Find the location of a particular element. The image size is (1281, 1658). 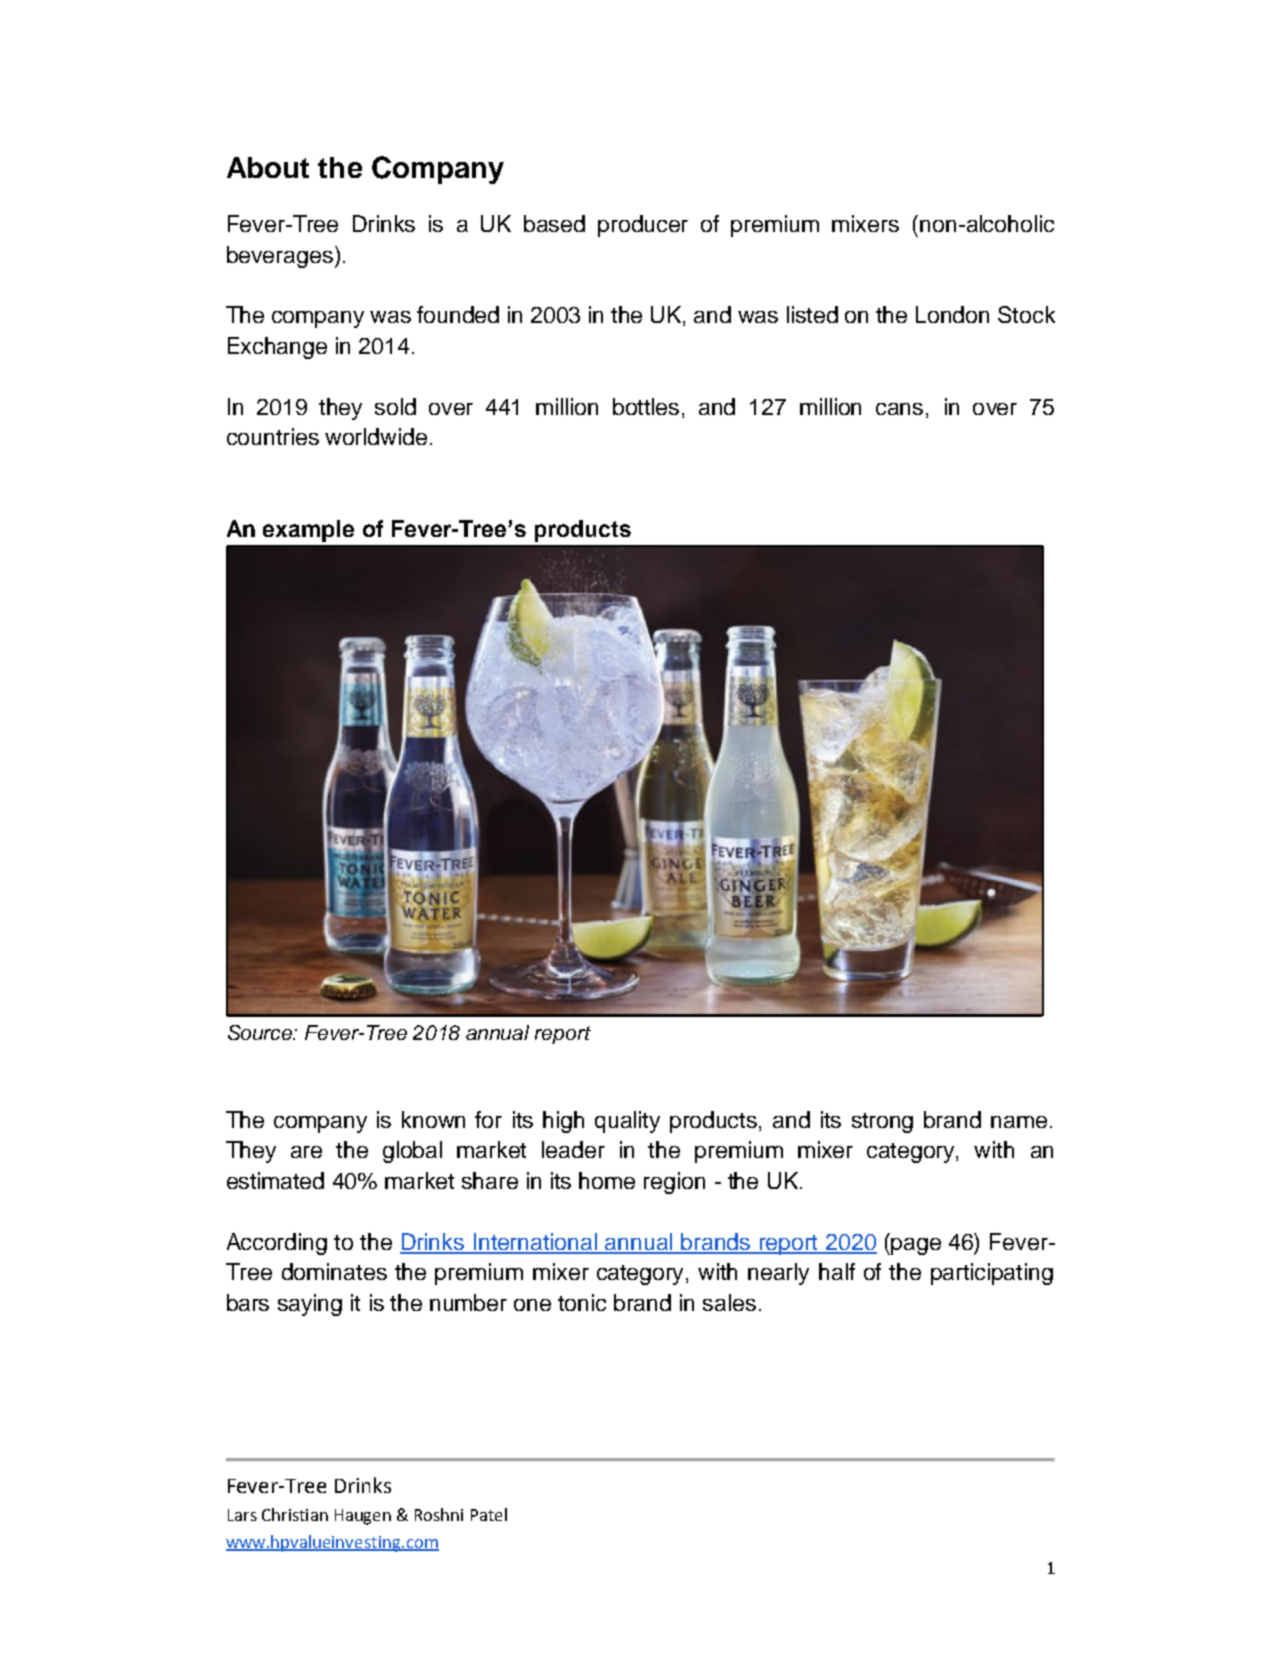

home is located at coordinates (607, 1180).
